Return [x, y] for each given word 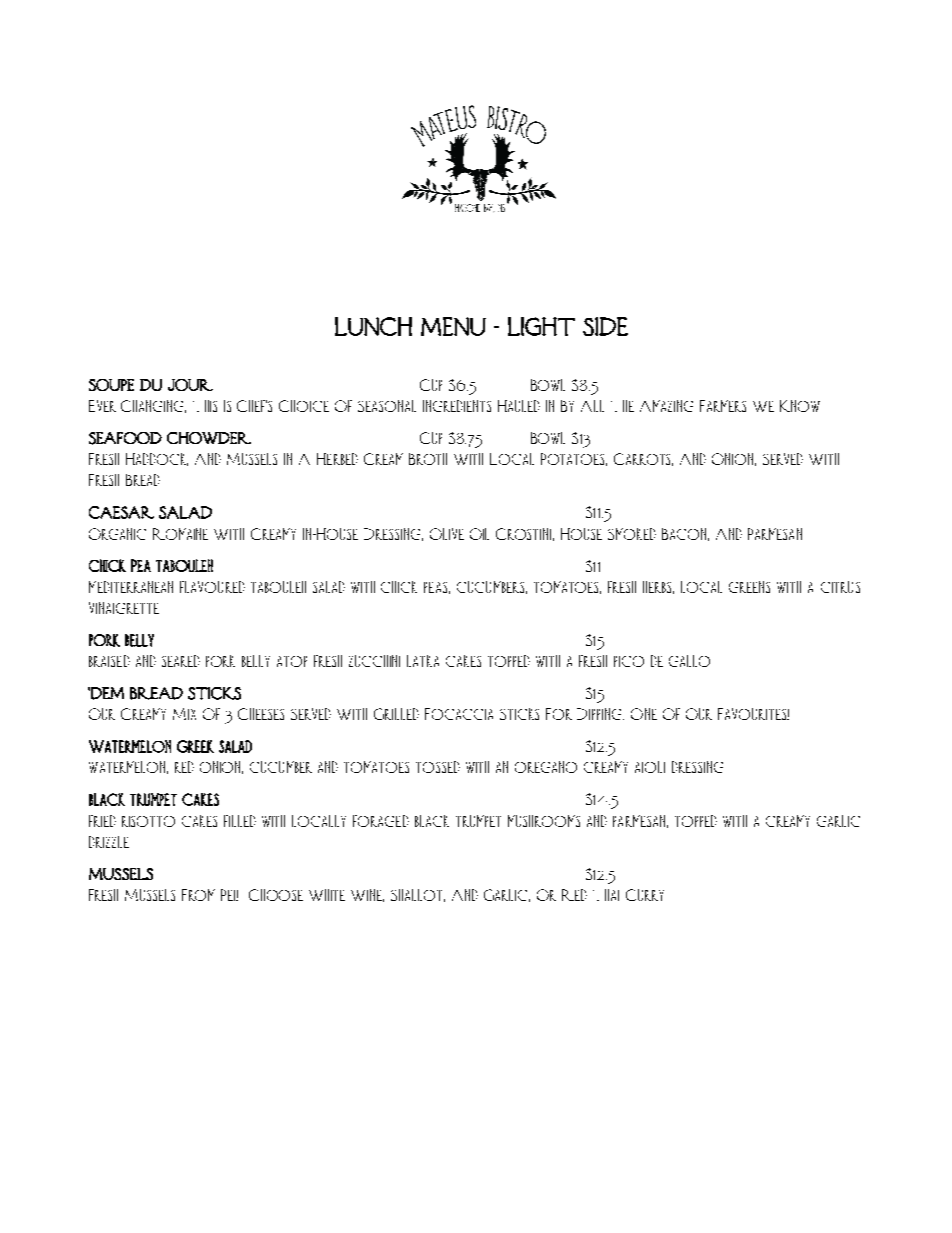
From [198, 895]
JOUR [190, 385]
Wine [367, 895]
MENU [453, 326]
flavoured [212, 587]
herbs [658, 587]
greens [749, 587]
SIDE [605, 326]
